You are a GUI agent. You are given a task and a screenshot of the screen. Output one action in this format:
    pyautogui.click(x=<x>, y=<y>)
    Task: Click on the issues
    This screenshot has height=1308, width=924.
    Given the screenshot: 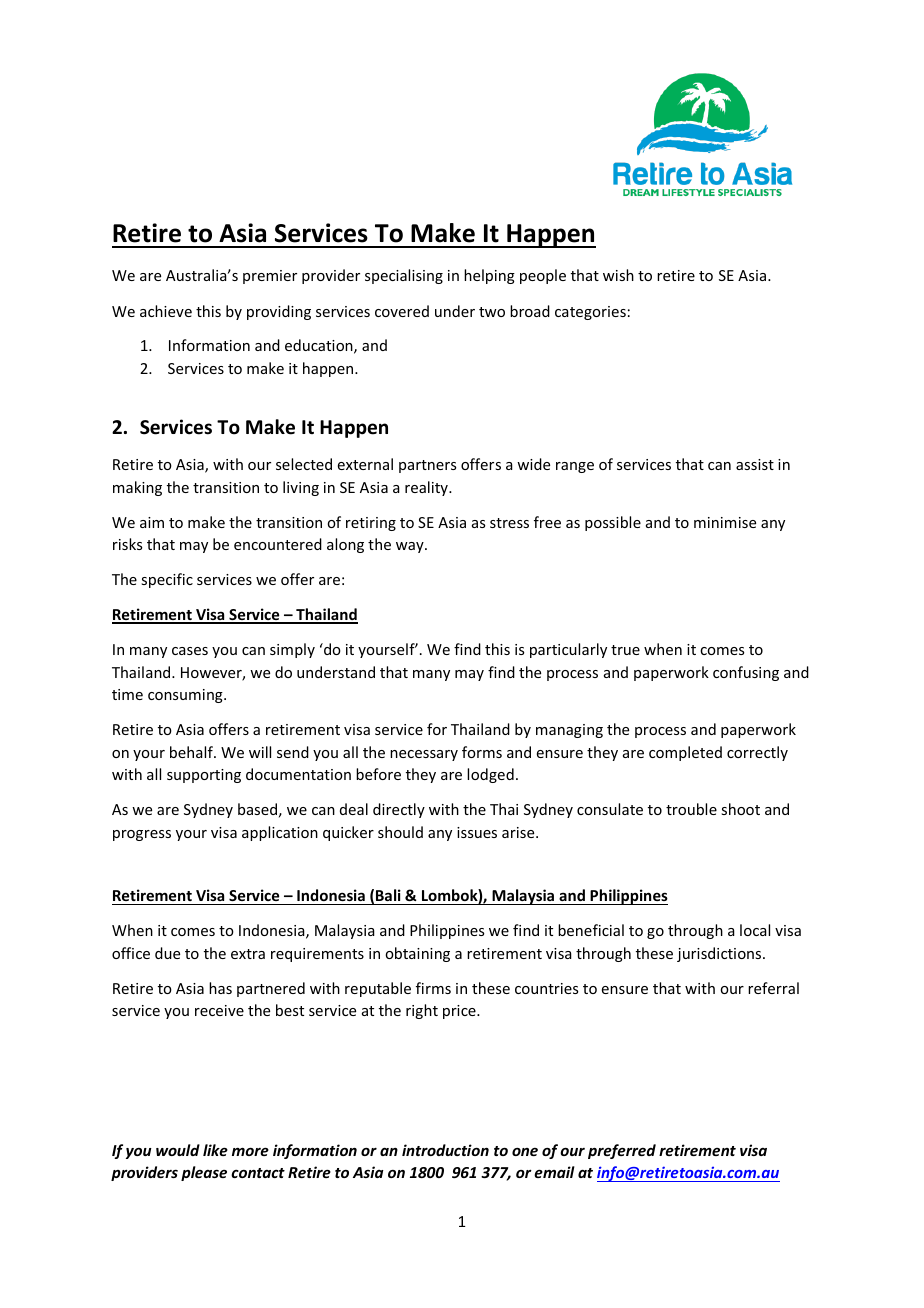 What is the action you would take?
    pyautogui.click(x=477, y=832)
